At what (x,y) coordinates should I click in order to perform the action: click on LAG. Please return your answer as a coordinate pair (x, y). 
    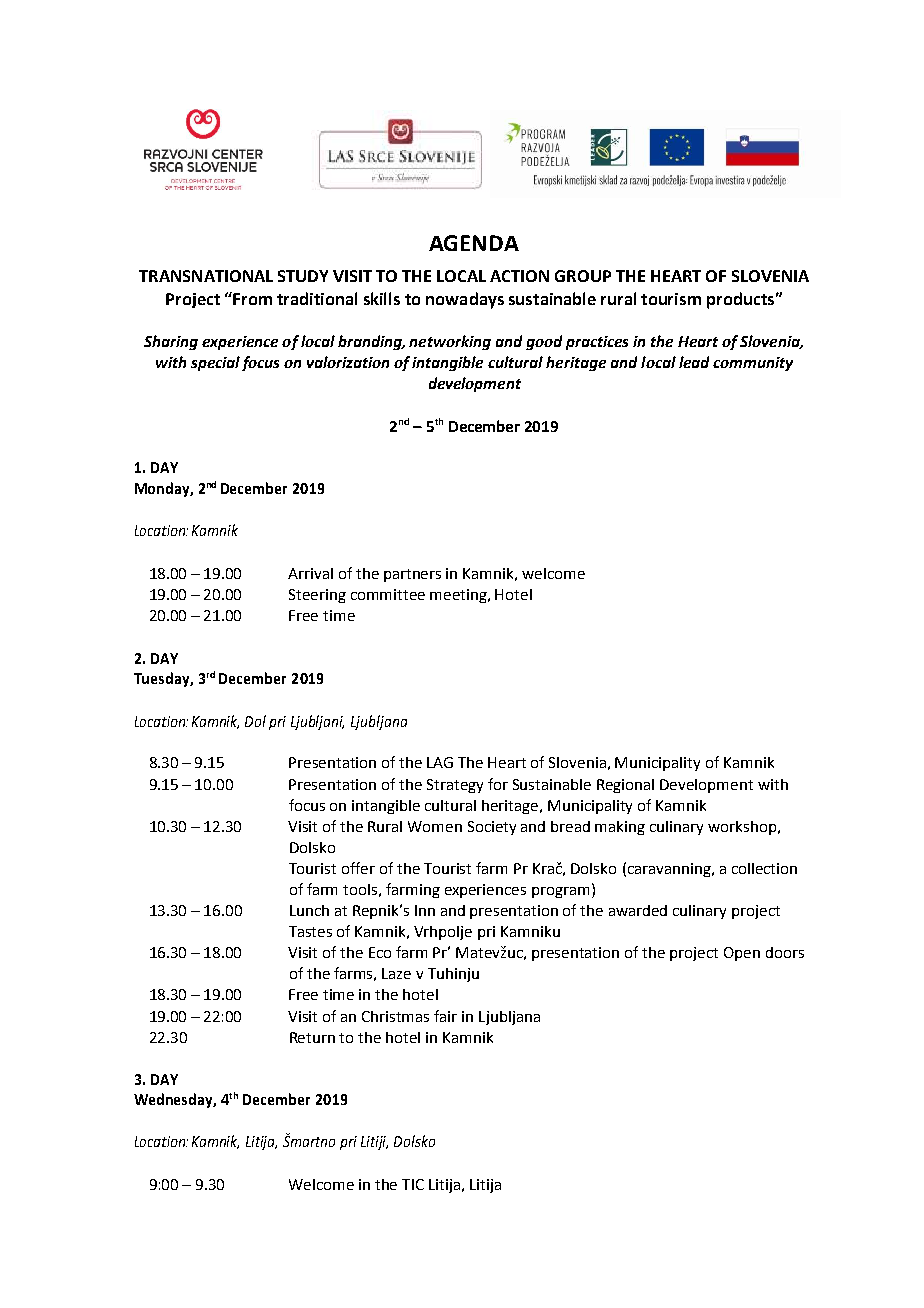
    Looking at the image, I should click on (440, 762).
